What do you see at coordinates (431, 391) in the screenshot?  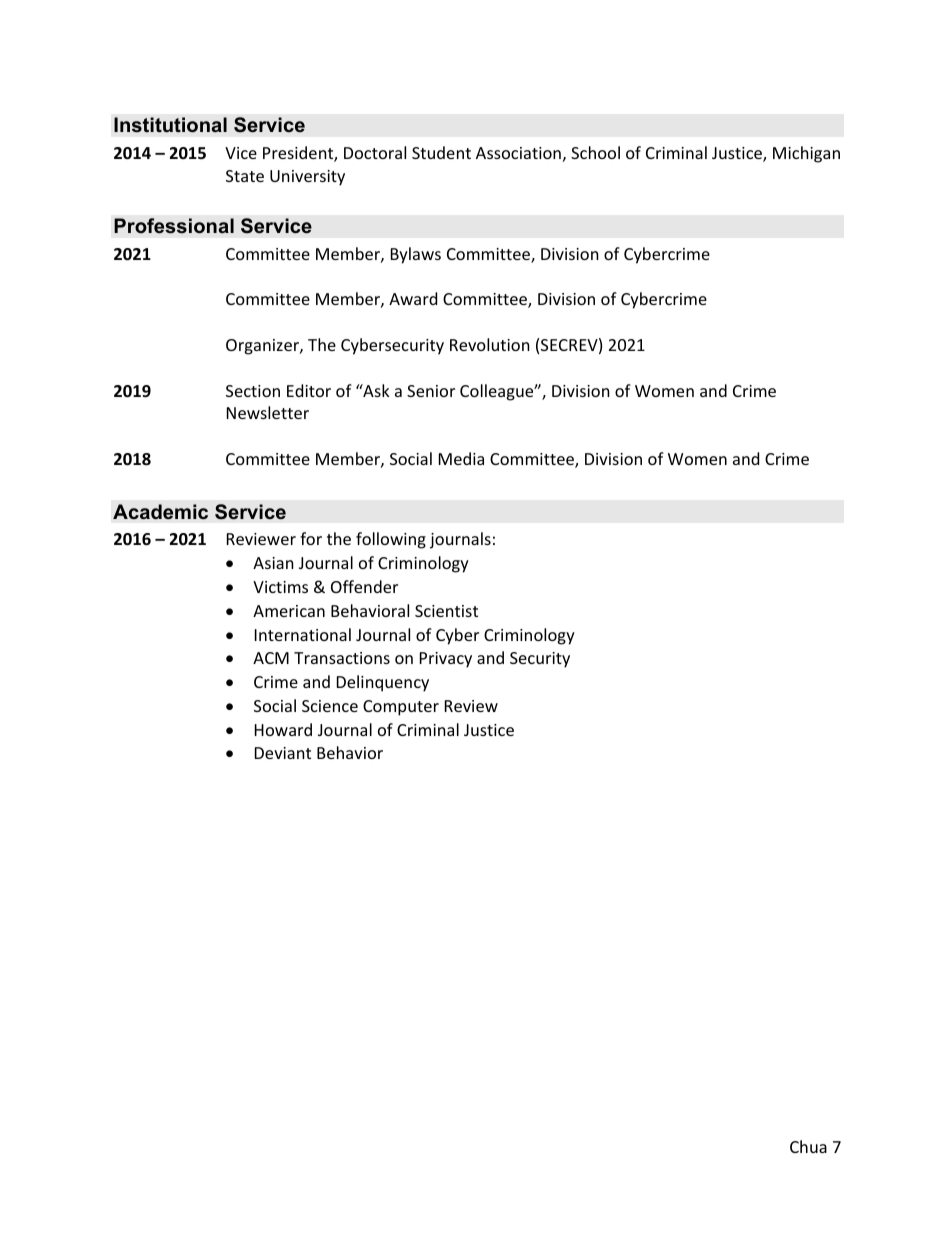 I see `Senior` at bounding box center [431, 391].
